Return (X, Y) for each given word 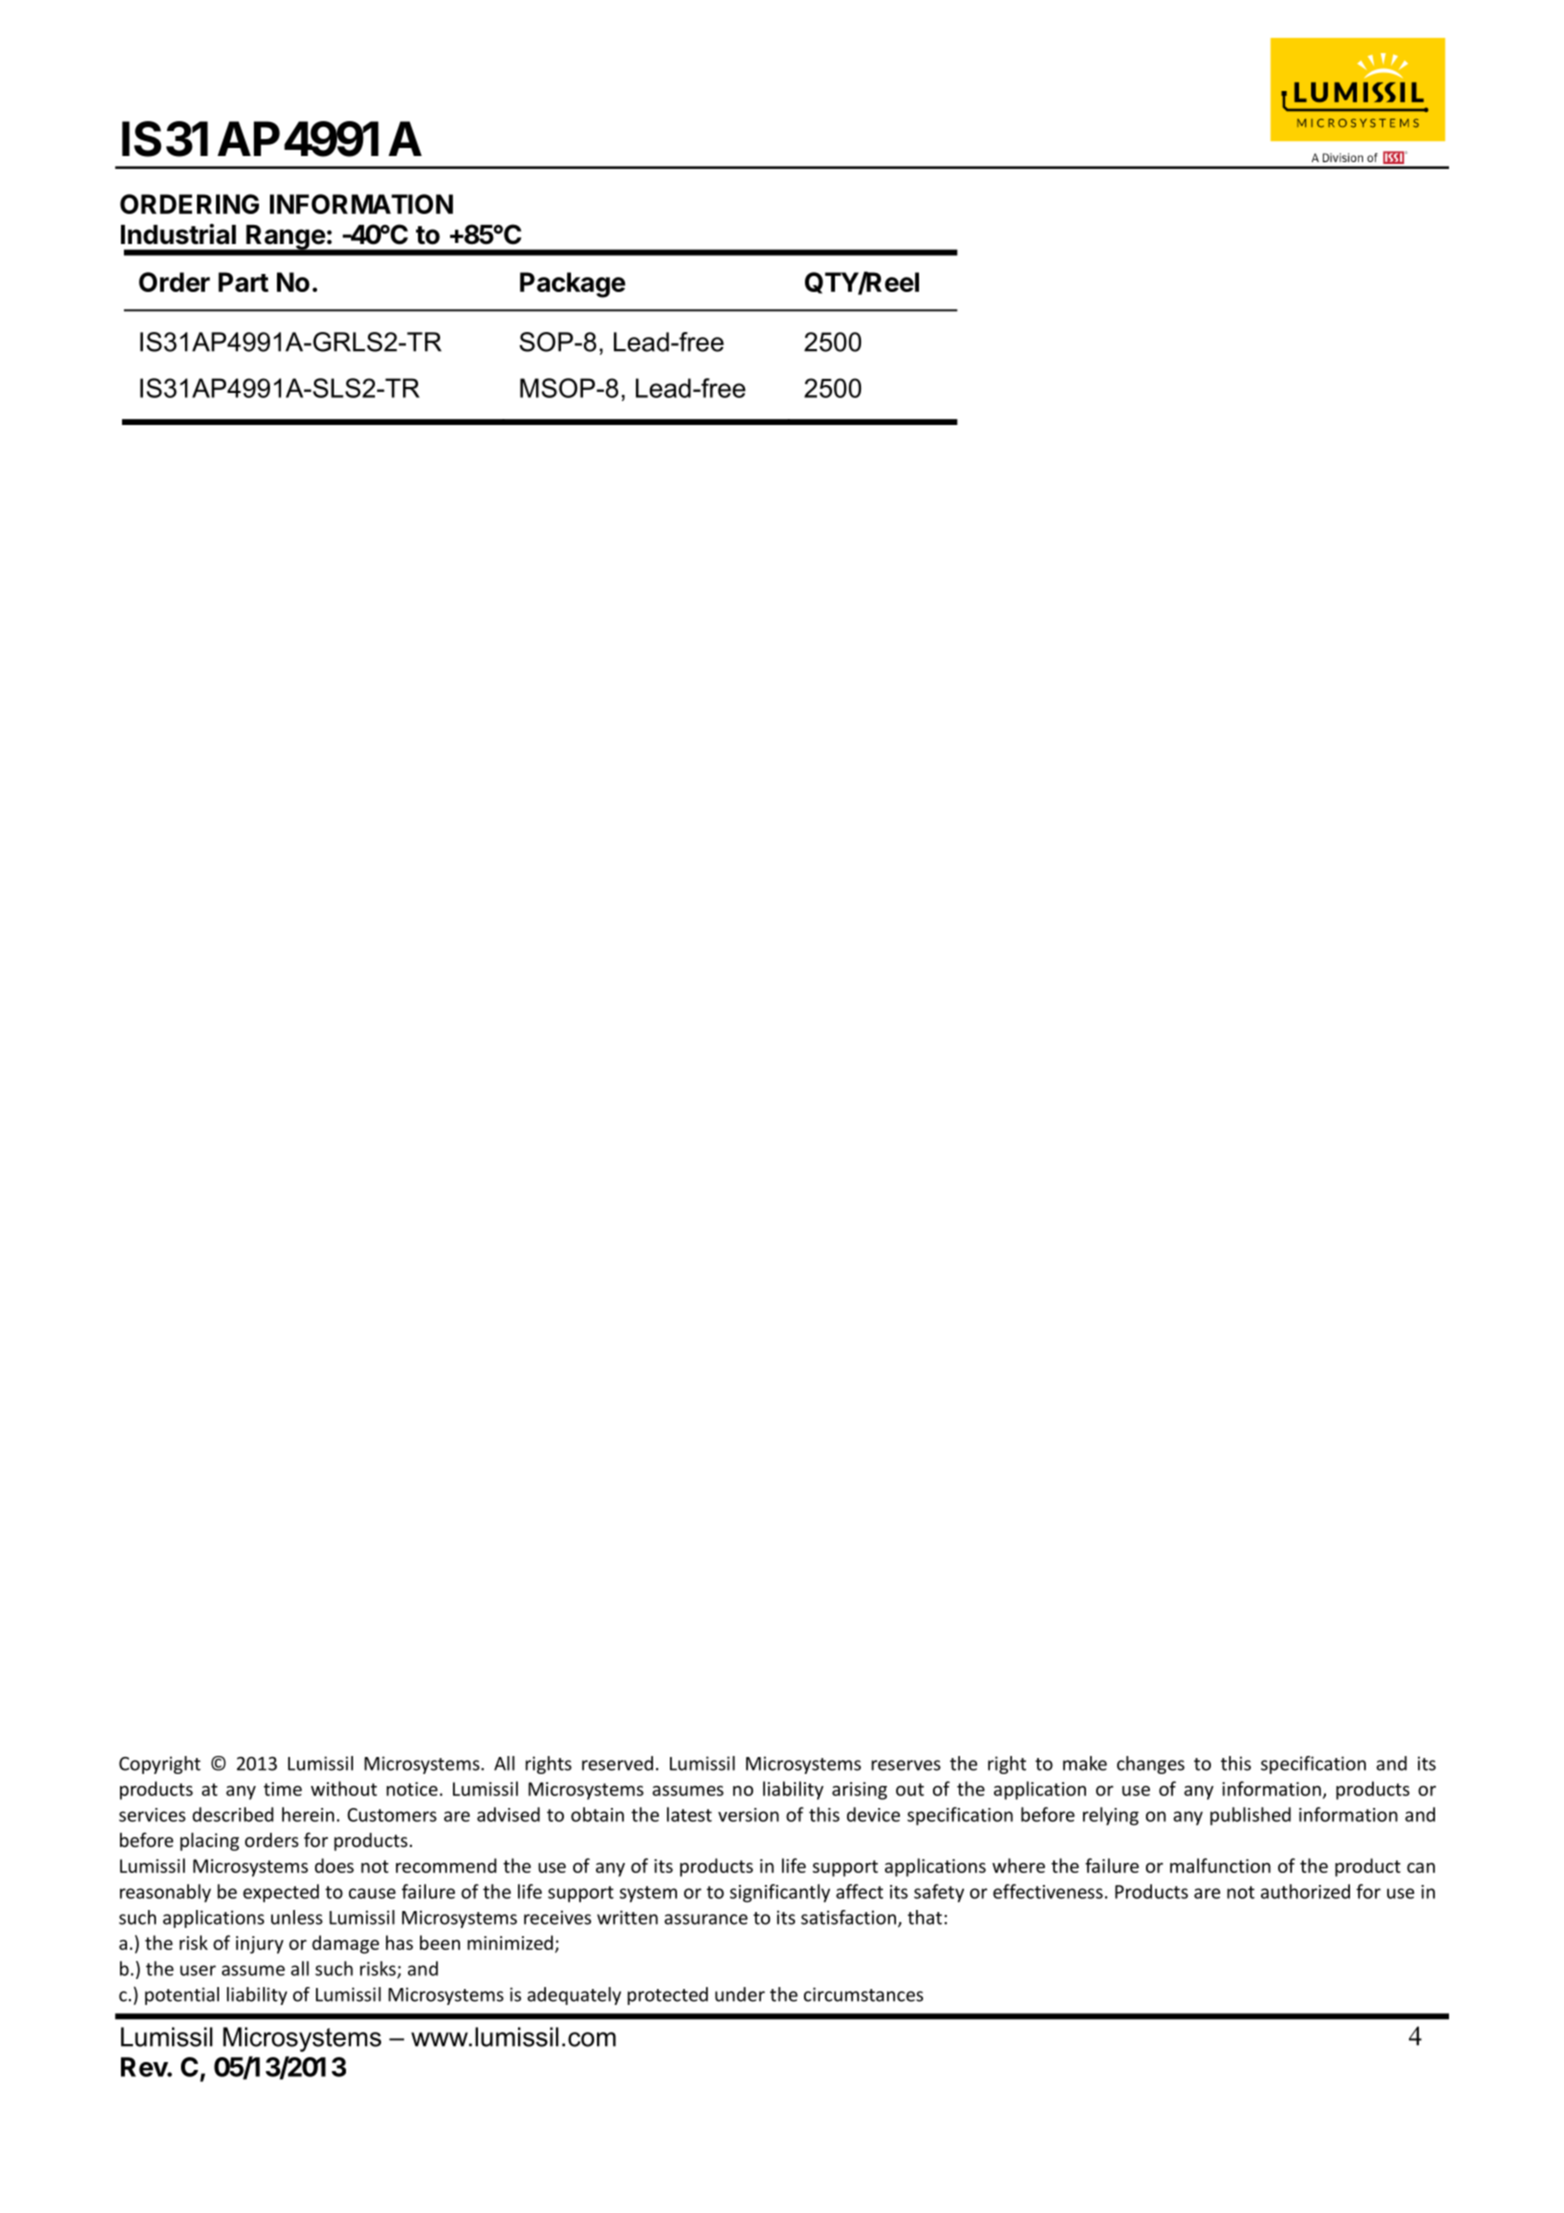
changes (1151, 1765)
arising (859, 1791)
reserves (906, 1765)
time (283, 1789)
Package (572, 285)
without (344, 1788)
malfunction (1220, 1865)
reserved (617, 1763)
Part (243, 282)
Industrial (178, 234)
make (1085, 1763)
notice (412, 1789)
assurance (706, 1919)
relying (1111, 1816)
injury (260, 1945)
